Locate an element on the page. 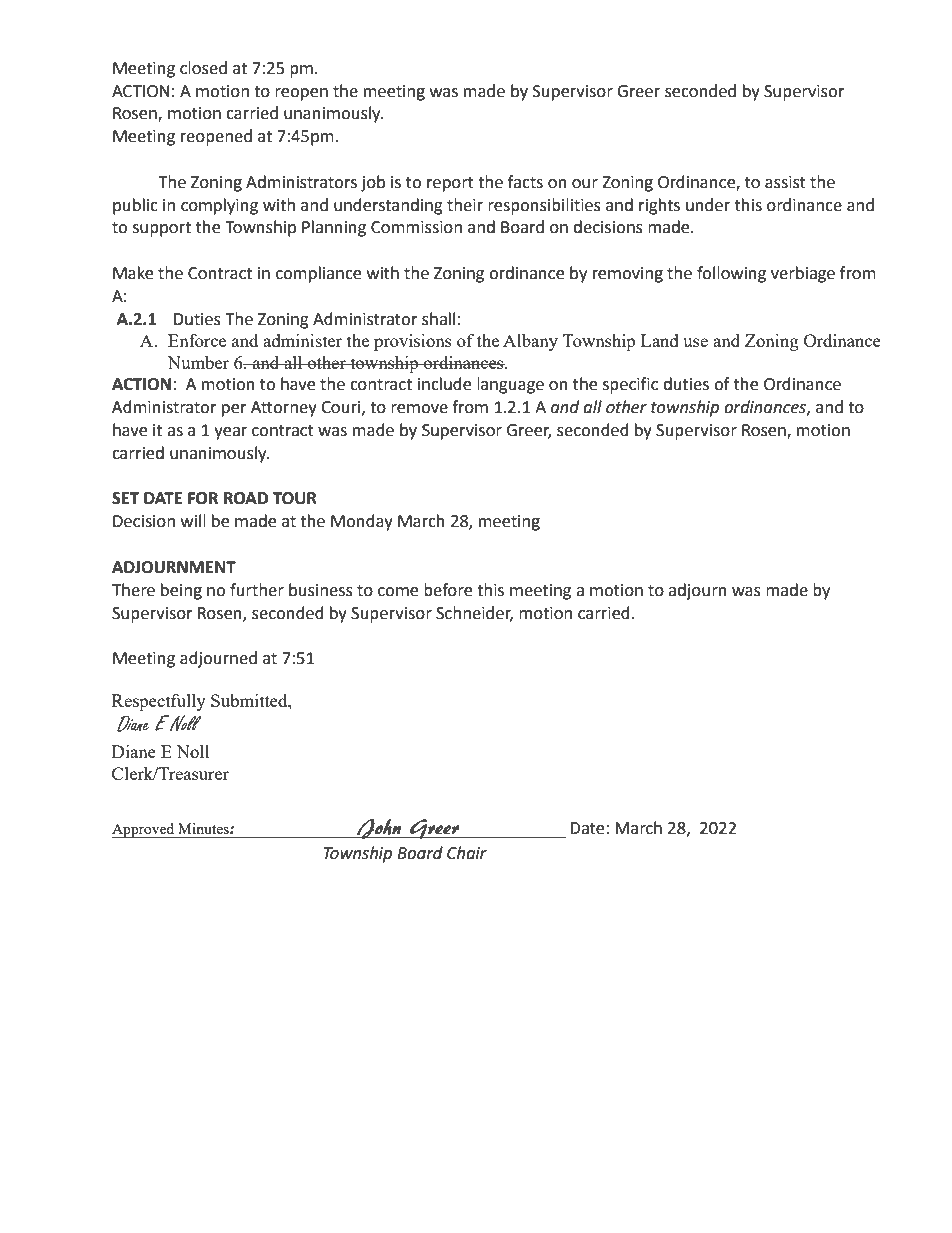 The image size is (952, 1233). Respectfully is located at coordinates (159, 702).
